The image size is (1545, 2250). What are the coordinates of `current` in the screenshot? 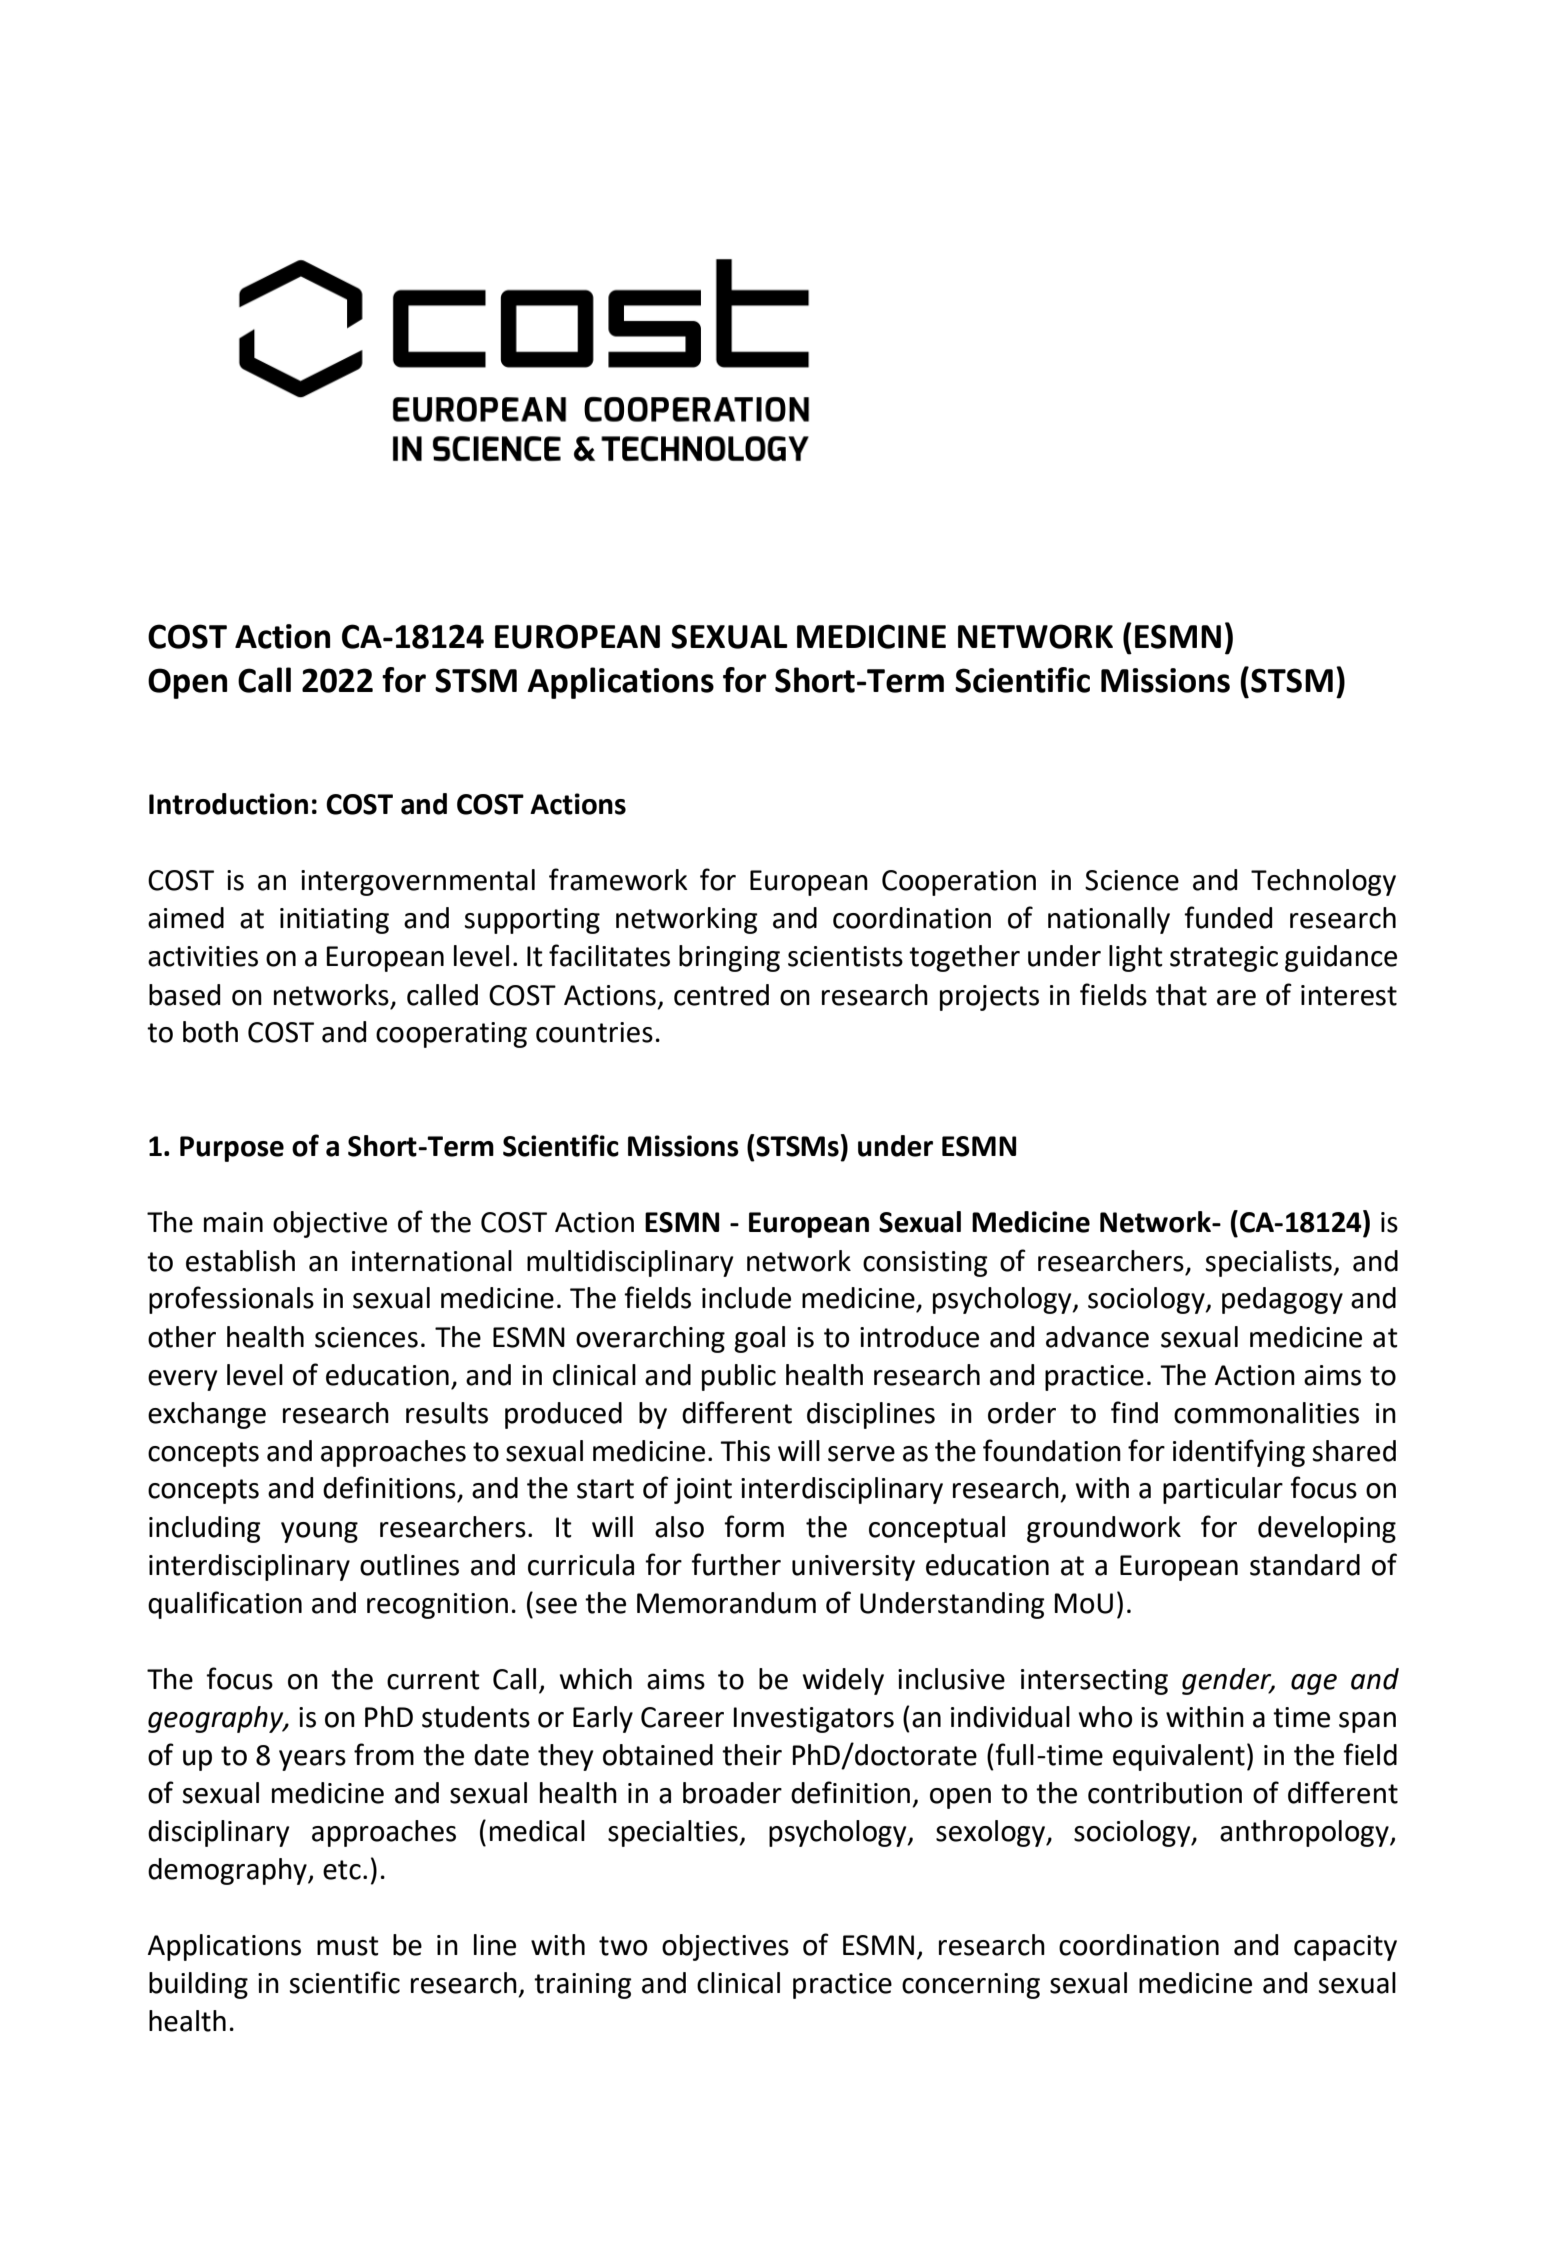 It's located at (433, 1680).
